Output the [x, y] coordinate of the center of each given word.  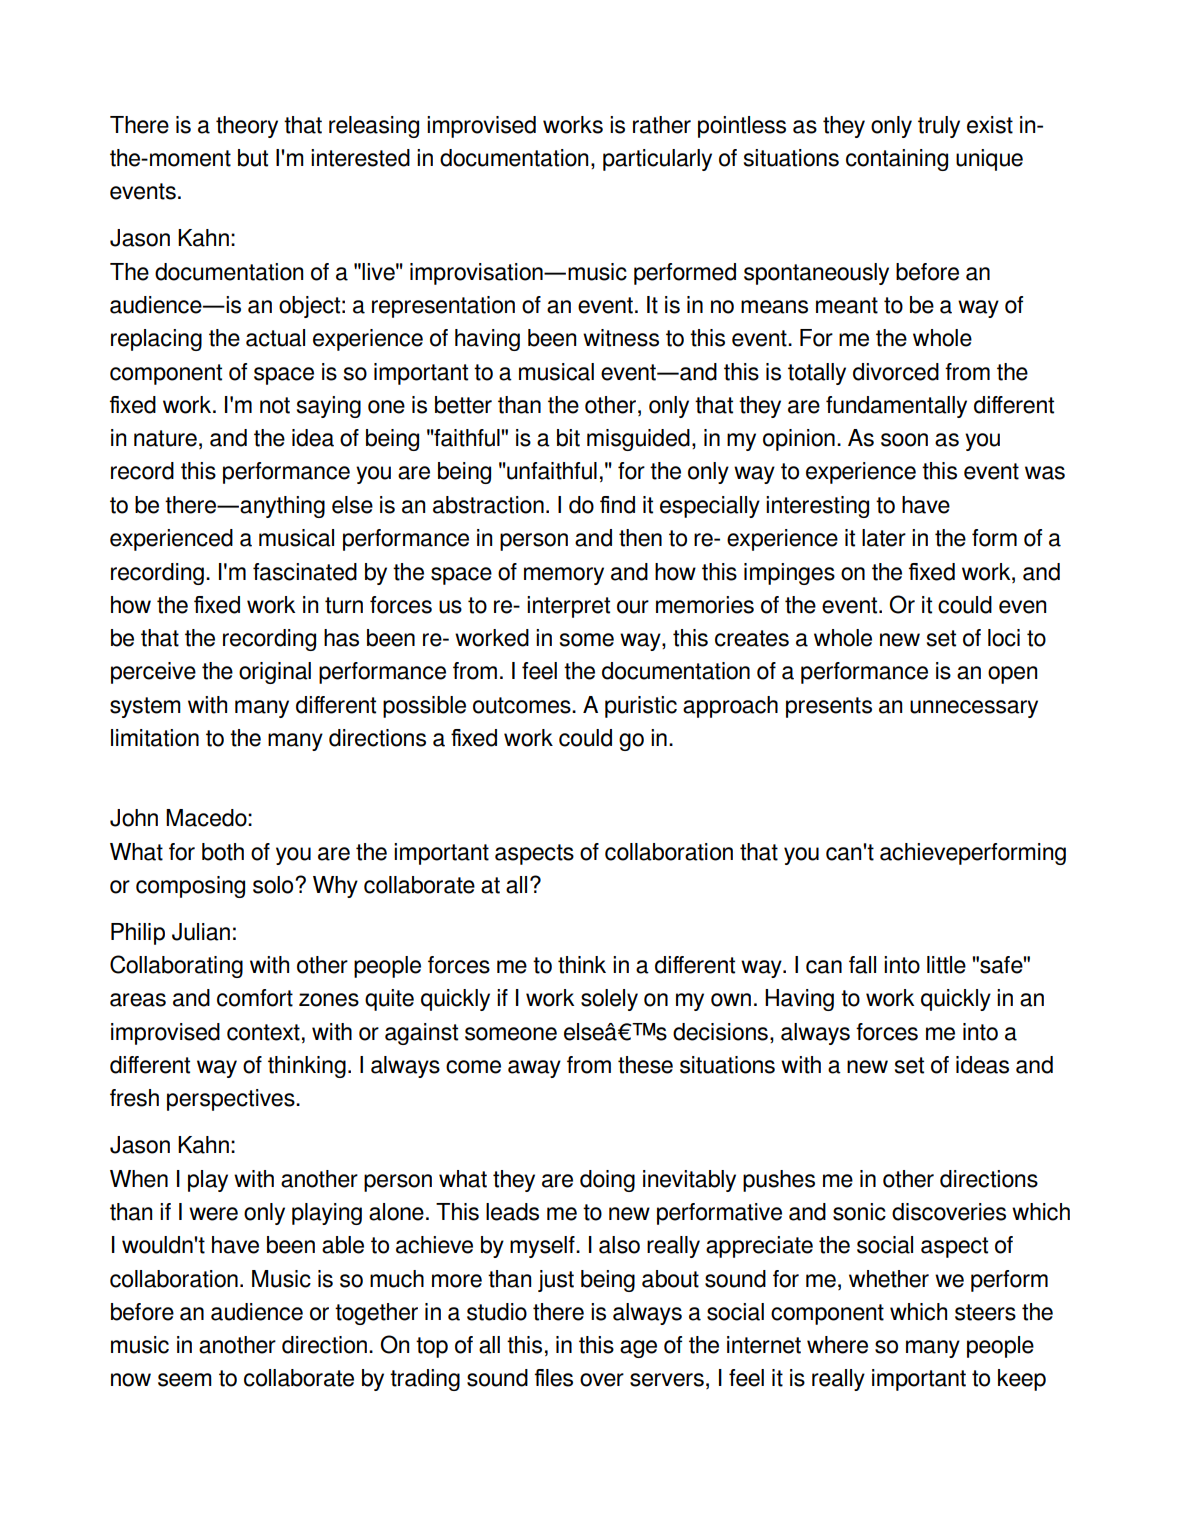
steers [985, 1312]
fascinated [305, 572]
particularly [657, 160]
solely [609, 1000]
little [946, 965]
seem [185, 1380]
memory [564, 576]
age [638, 1349]
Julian [201, 932]
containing [897, 160]
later [884, 538]
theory [247, 127]
